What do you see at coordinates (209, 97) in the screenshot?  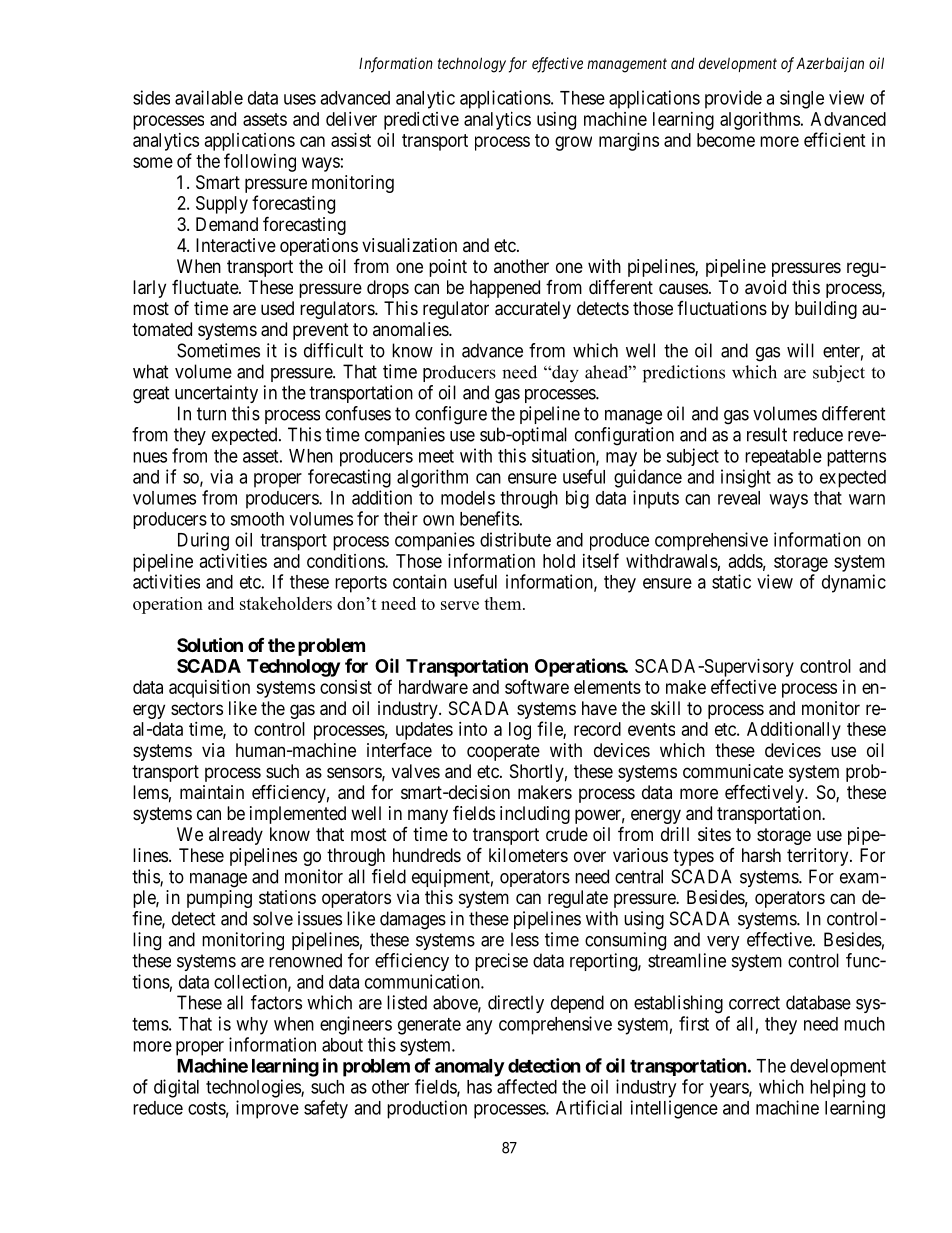 I see `available` at bounding box center [209, 97].
